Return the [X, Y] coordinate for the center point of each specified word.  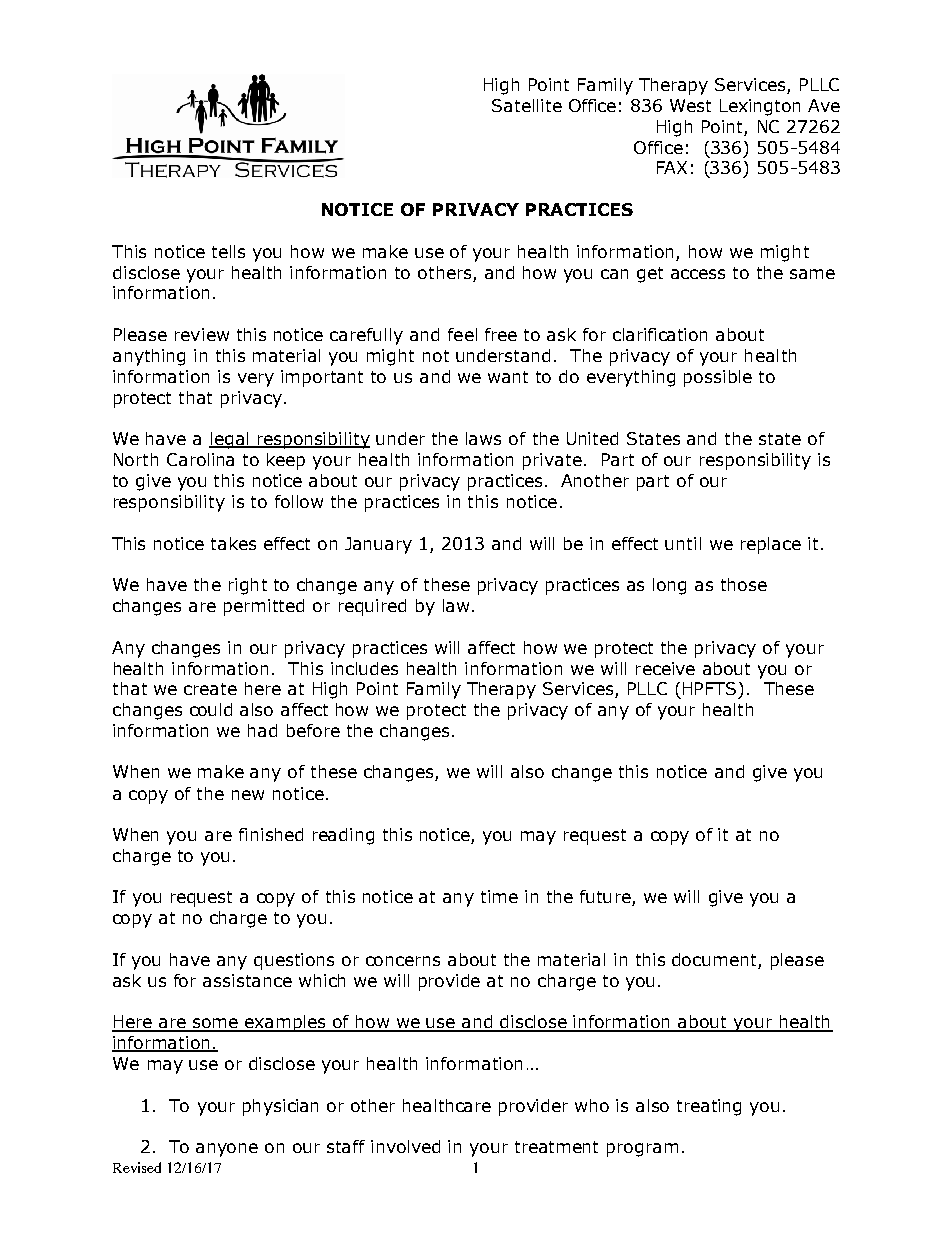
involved [405, 1146]
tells [228, 251]
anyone [227, 1150]
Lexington [760, 107]
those [744, 584]
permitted [264, 607]
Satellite [527, 105]
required [372, 607]
